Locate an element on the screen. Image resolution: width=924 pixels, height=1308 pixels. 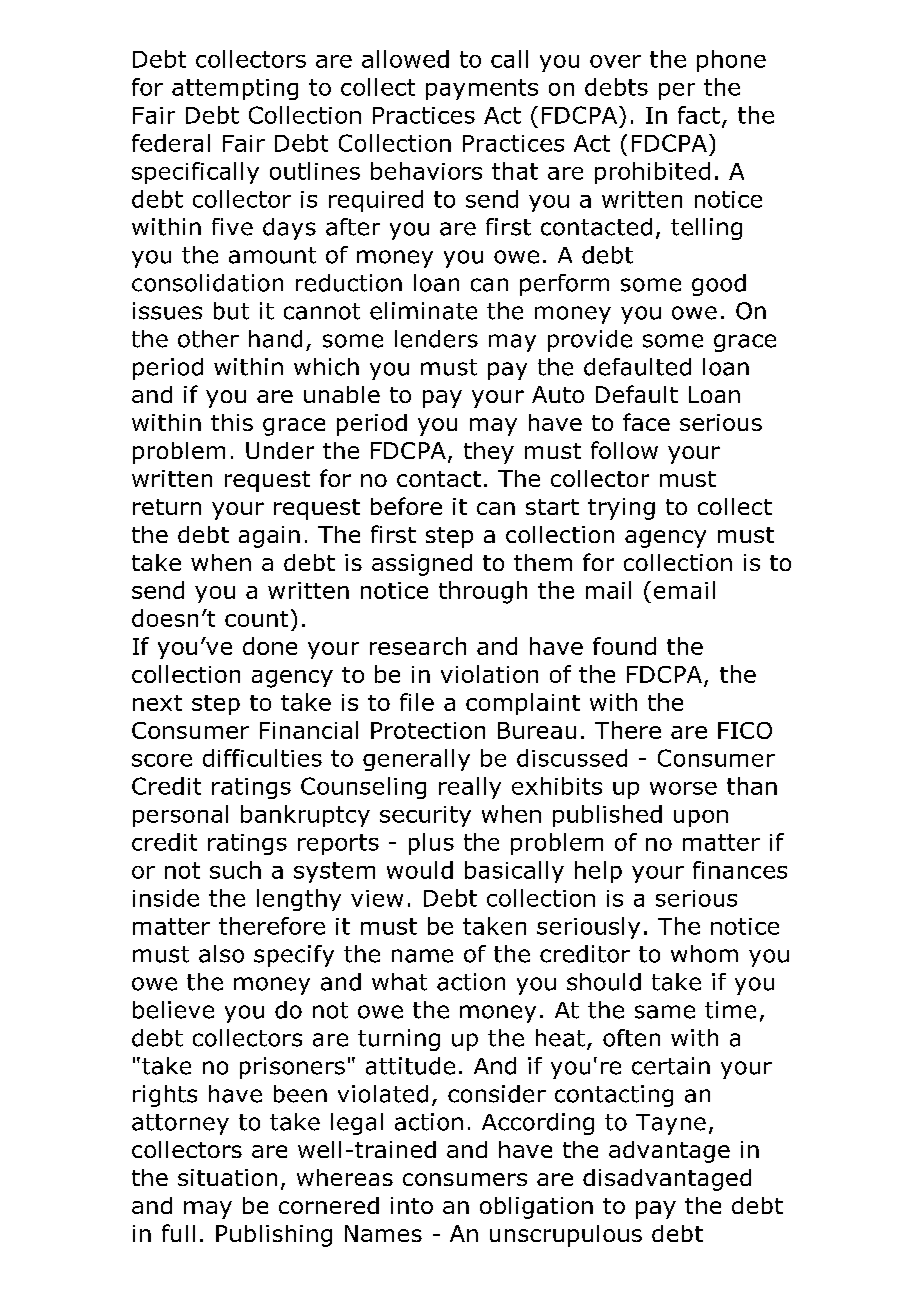
attempting is located at coordinates (235, 89).
